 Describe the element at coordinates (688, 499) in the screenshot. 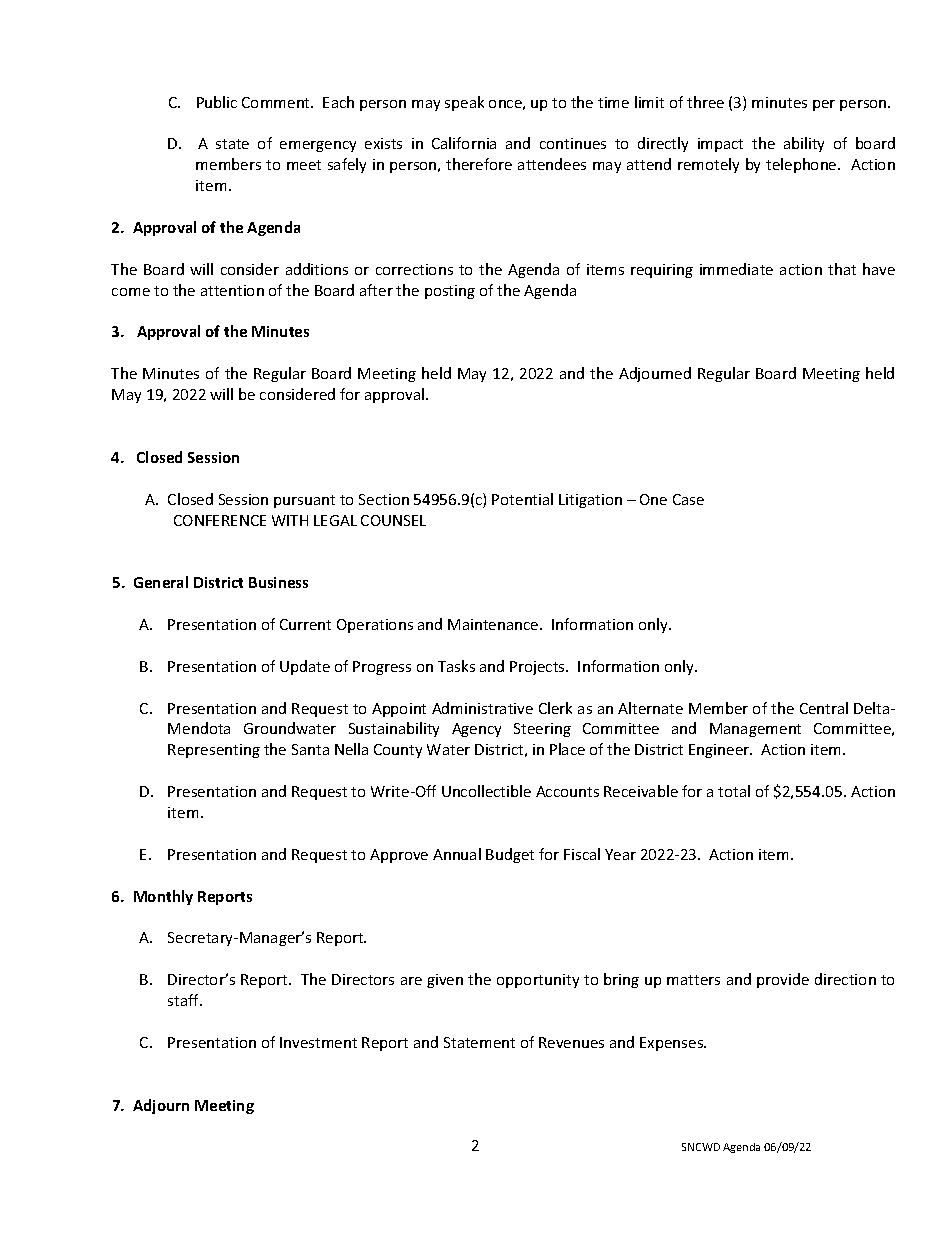

I see `Case` at that location.
